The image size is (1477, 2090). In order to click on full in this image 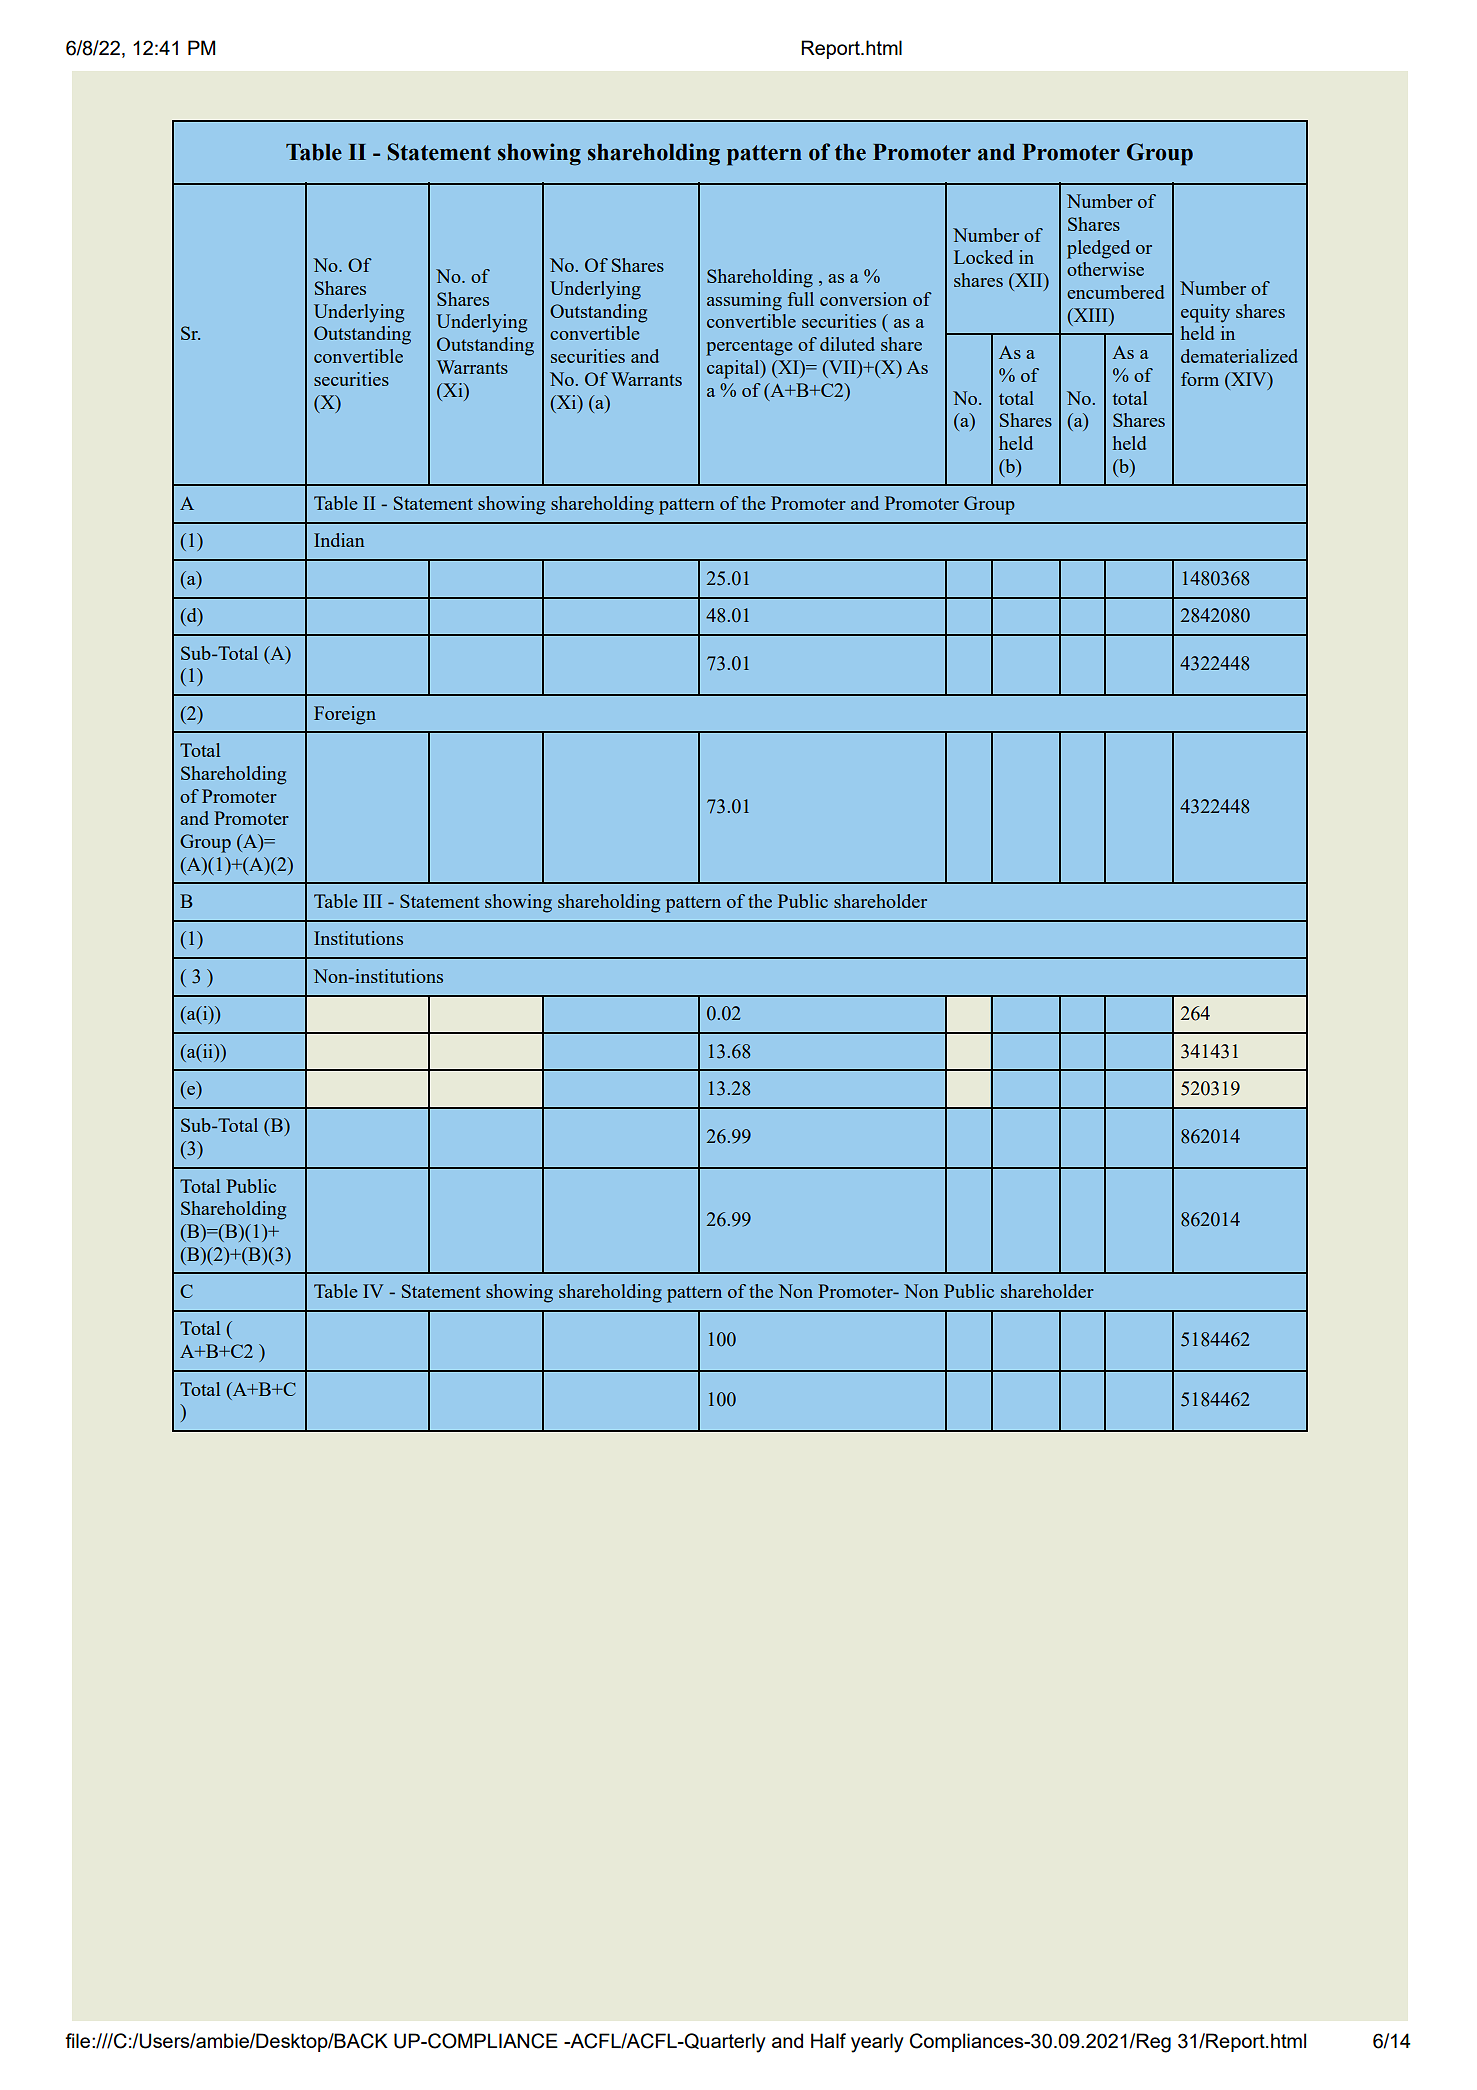, I will do `click(801, 299)`.
